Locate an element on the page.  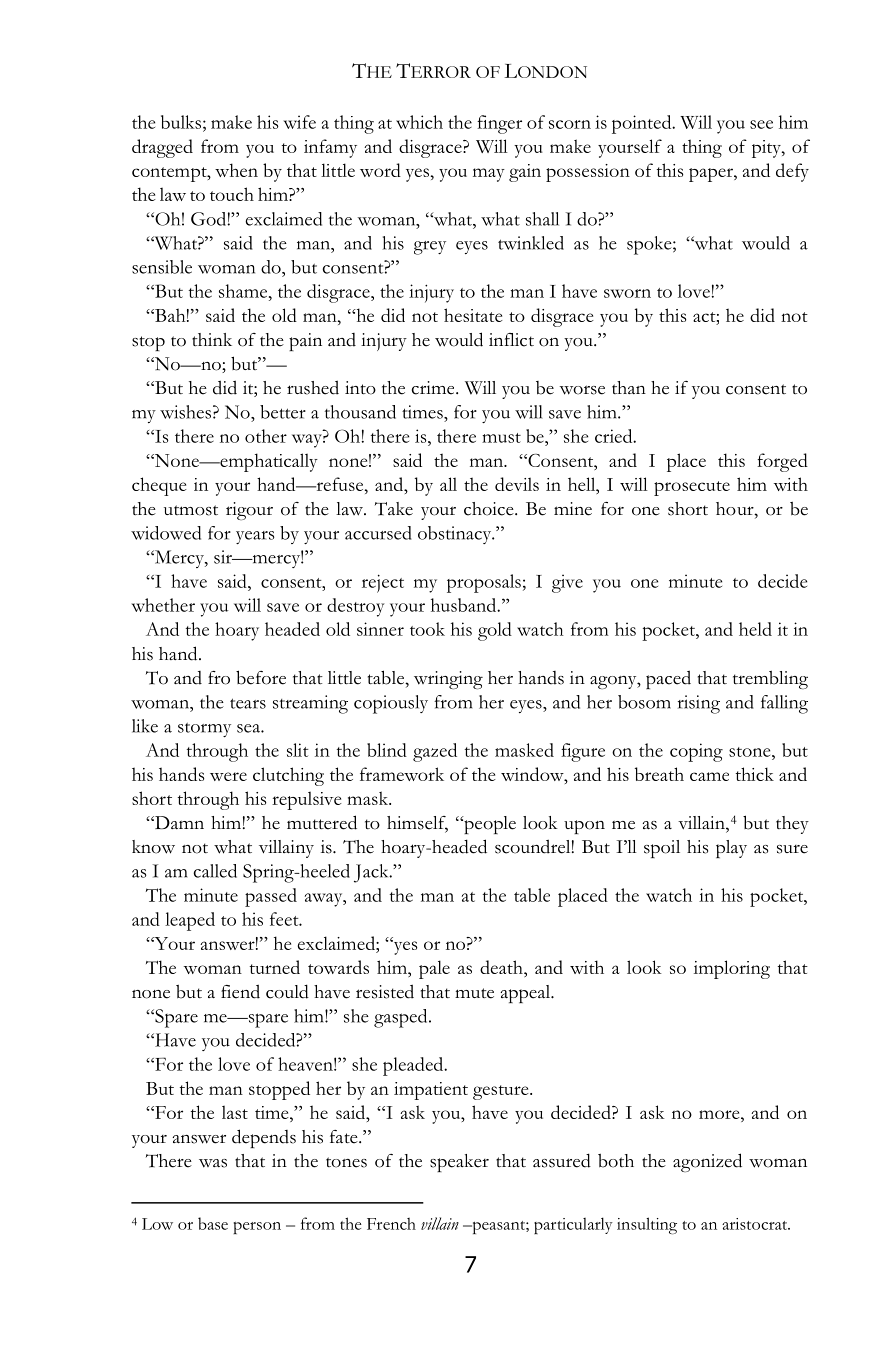
pity is located at coordinates (767, 149).
